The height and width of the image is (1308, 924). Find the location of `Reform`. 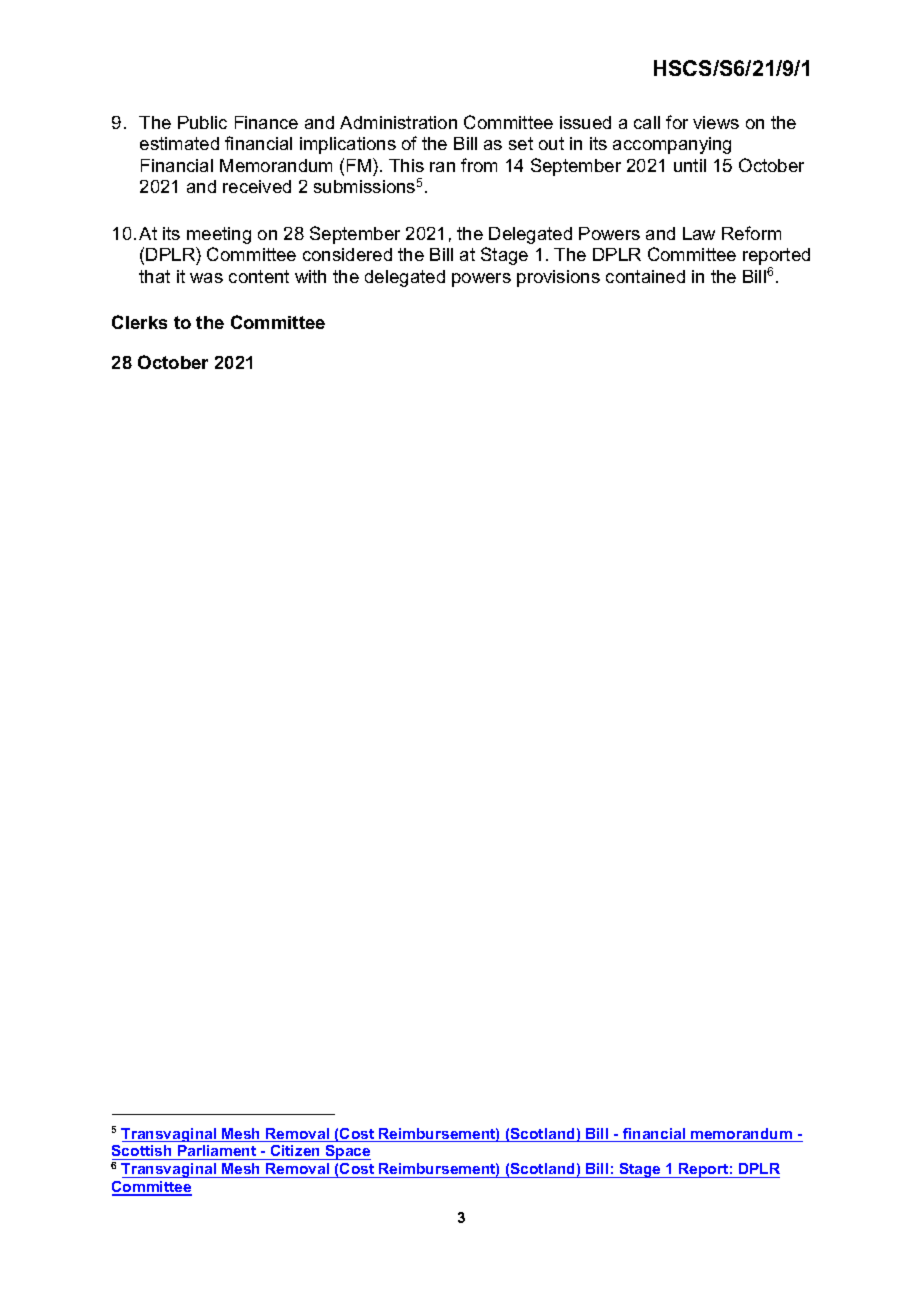

Reform is located at coordinates (751, 233).
